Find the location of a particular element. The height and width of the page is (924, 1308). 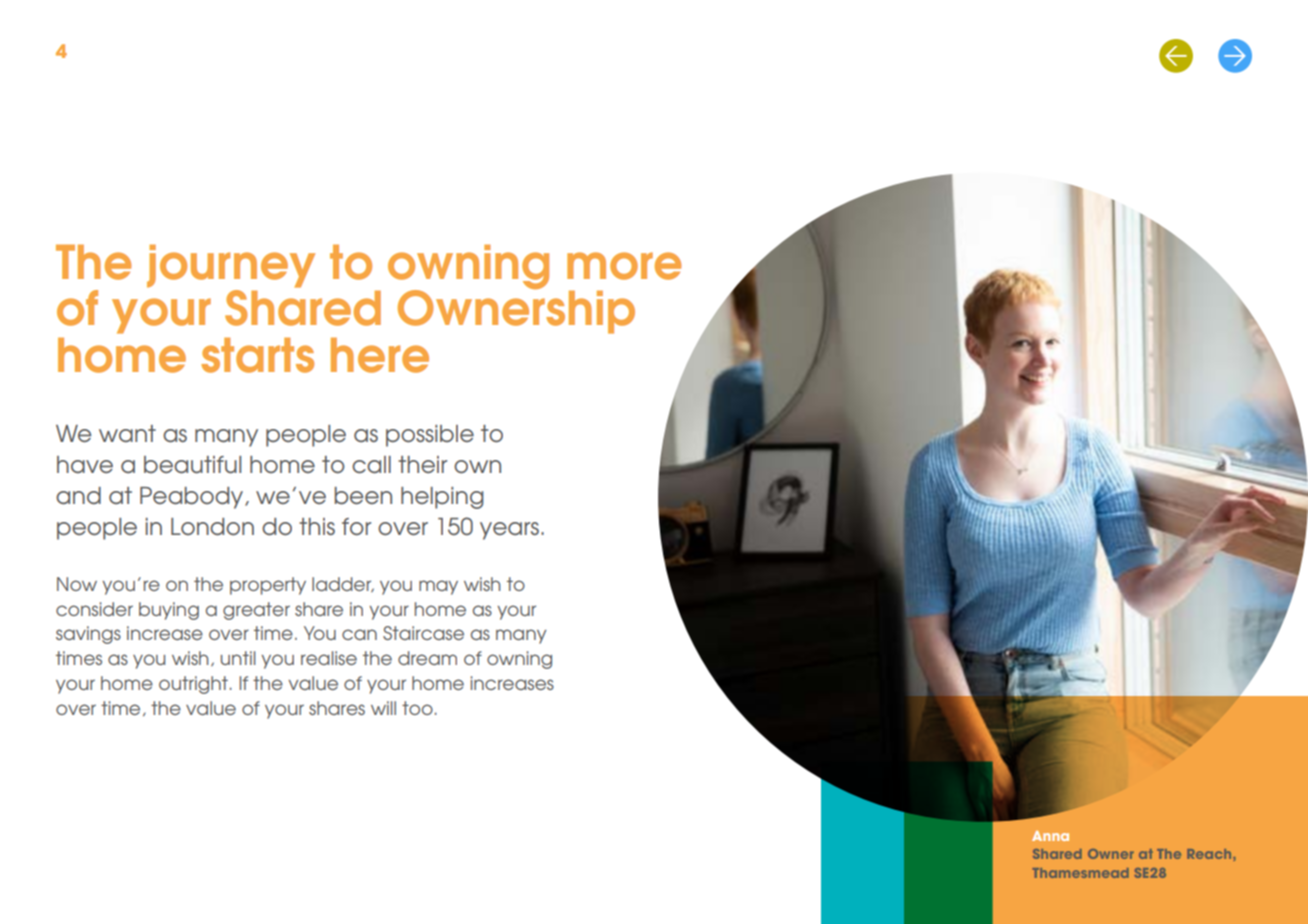

Staircase is located at coordinates (423, 633).
